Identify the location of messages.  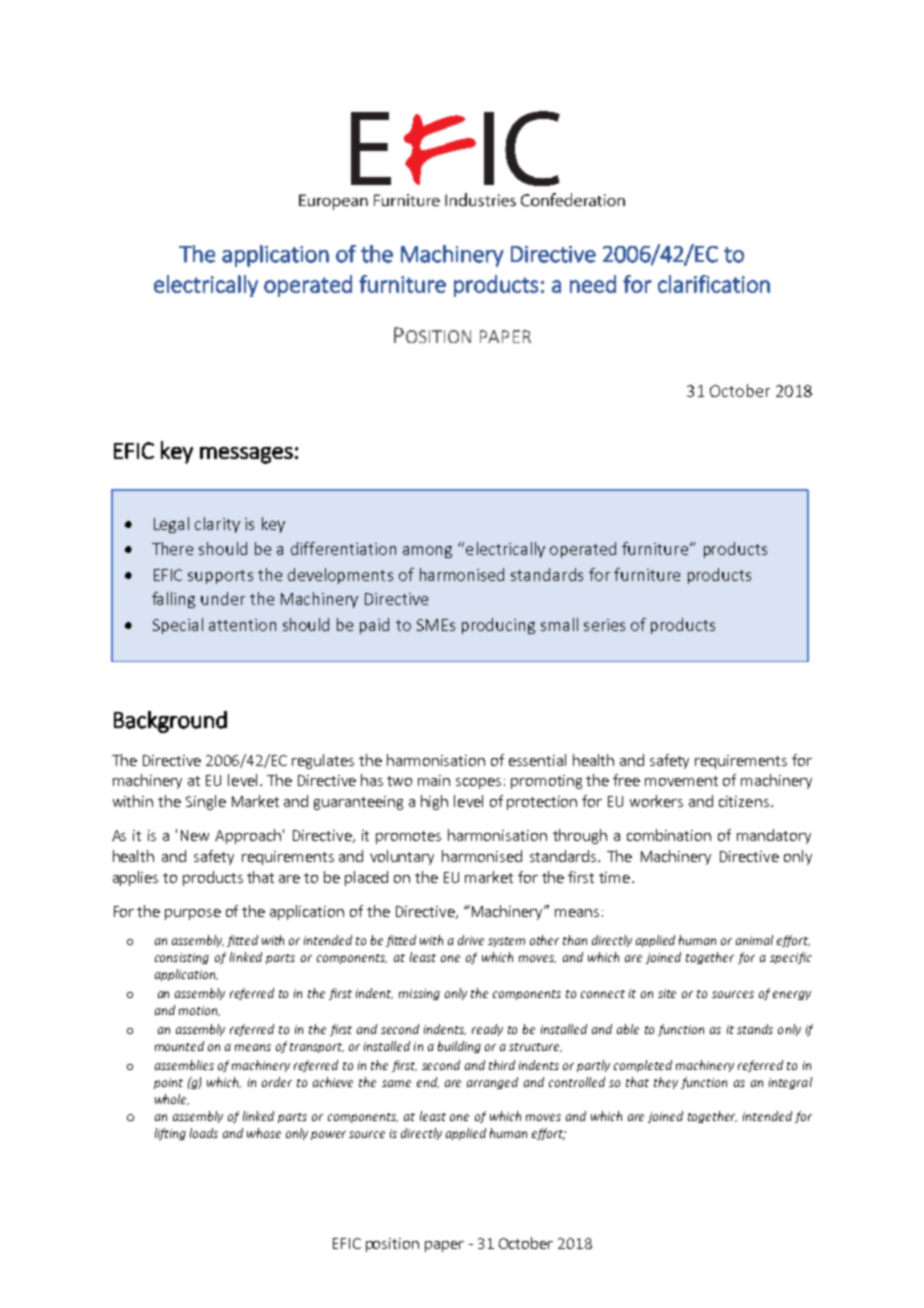
(246, 455).
